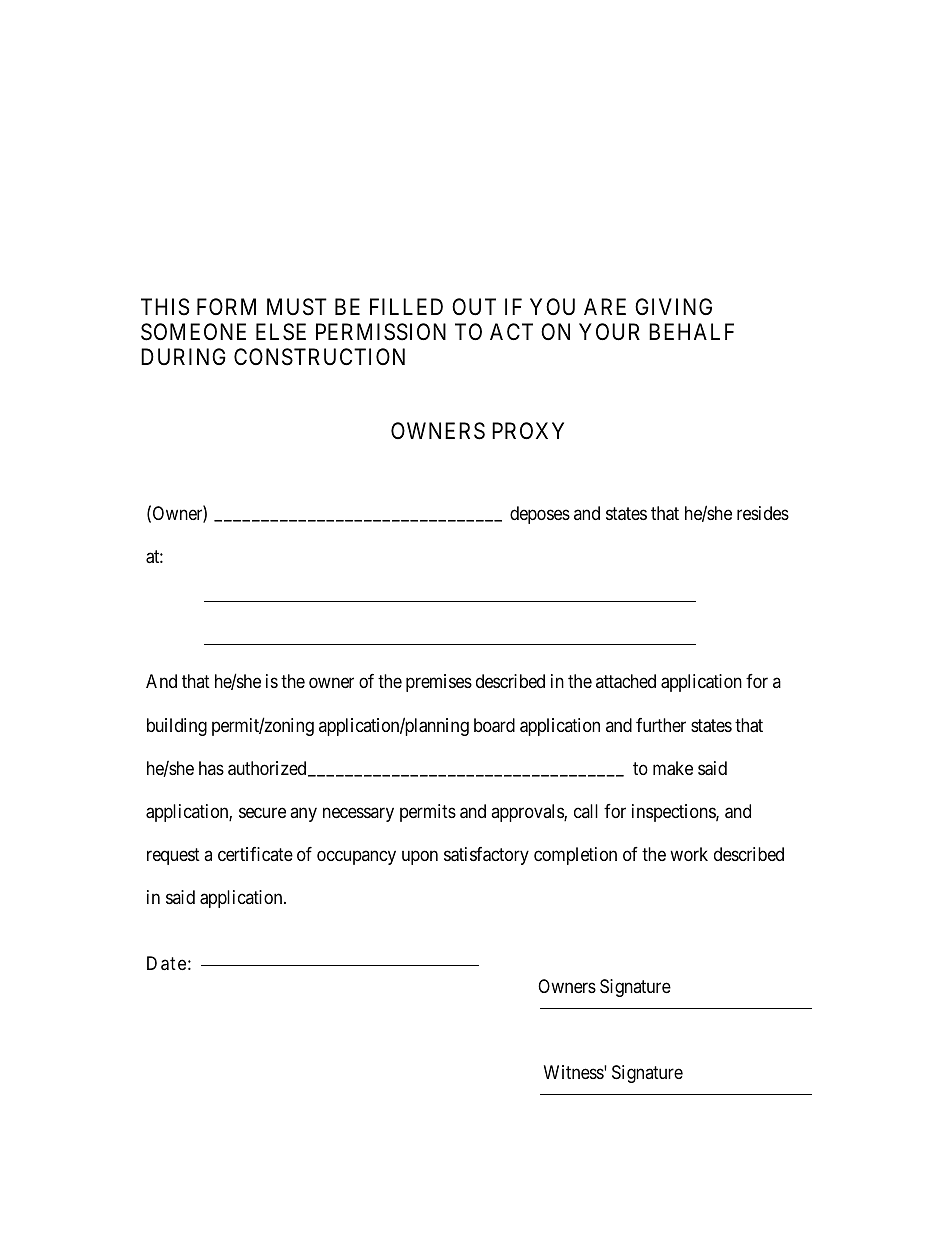 This screenshot has height=1233, width=952. Describe the element at coordinates (494, 725) in the screenshot. I see `board` at that location.
